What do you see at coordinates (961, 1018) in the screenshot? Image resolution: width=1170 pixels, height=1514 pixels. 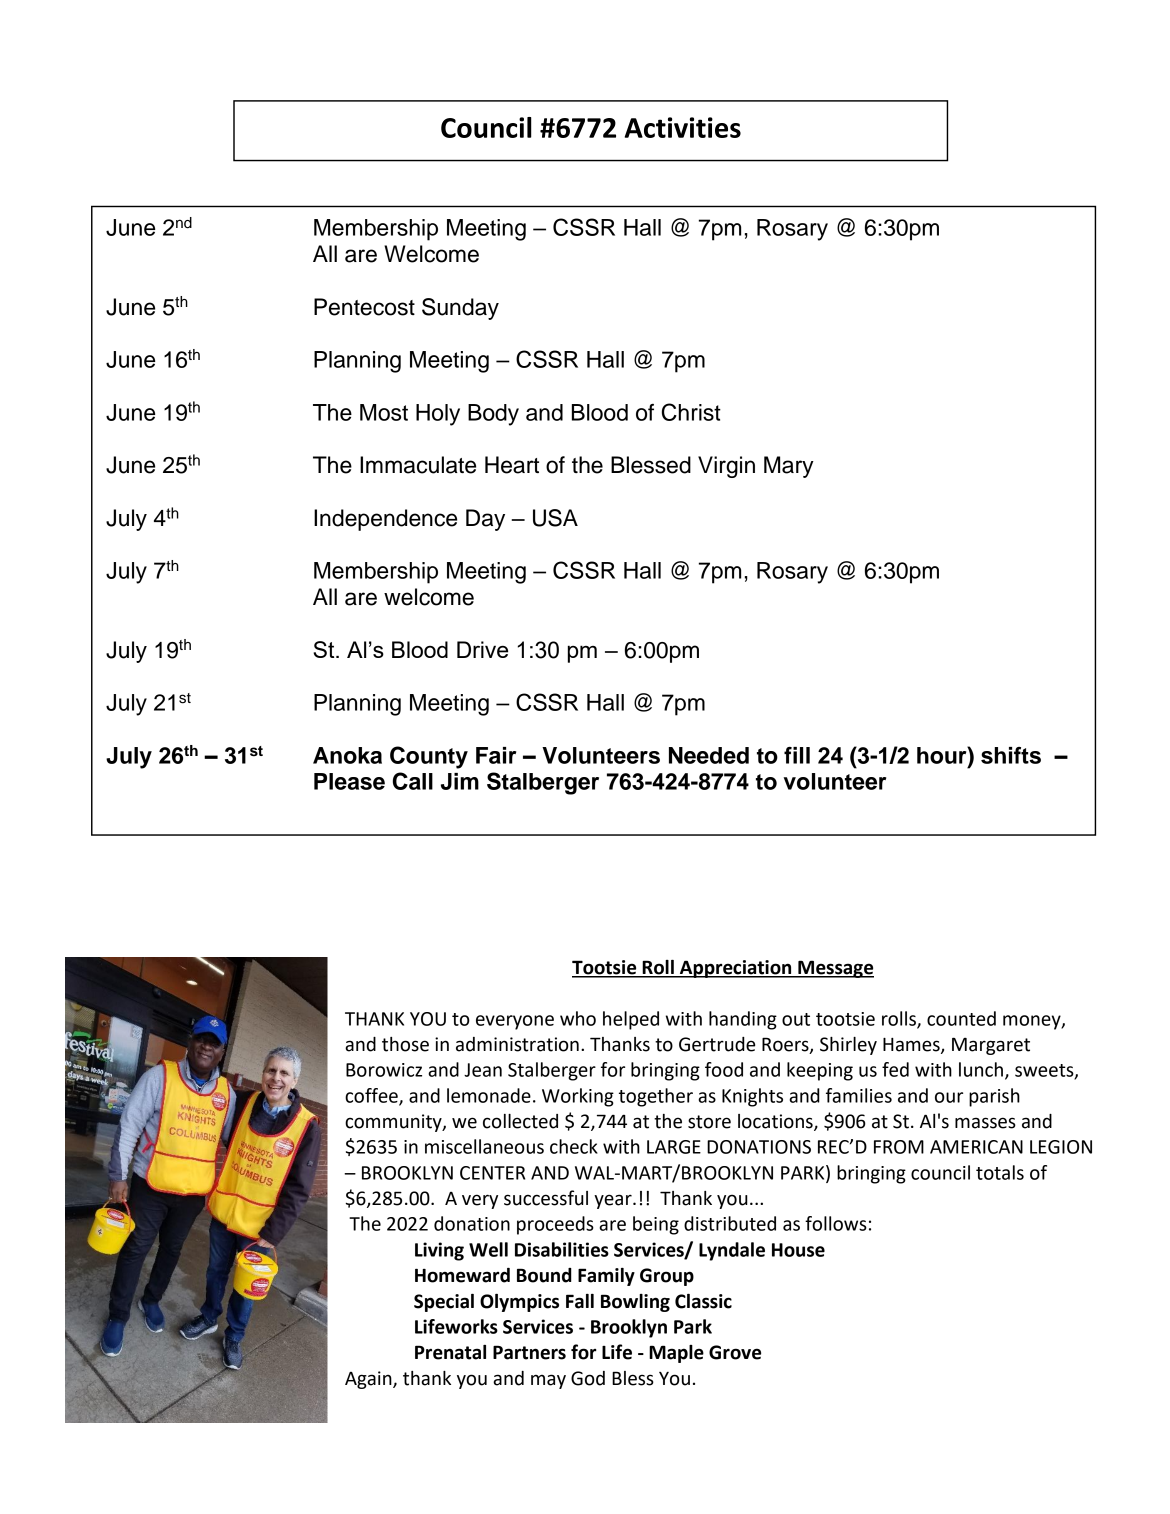 I see `counted` at bounding box center [961, 1018].
